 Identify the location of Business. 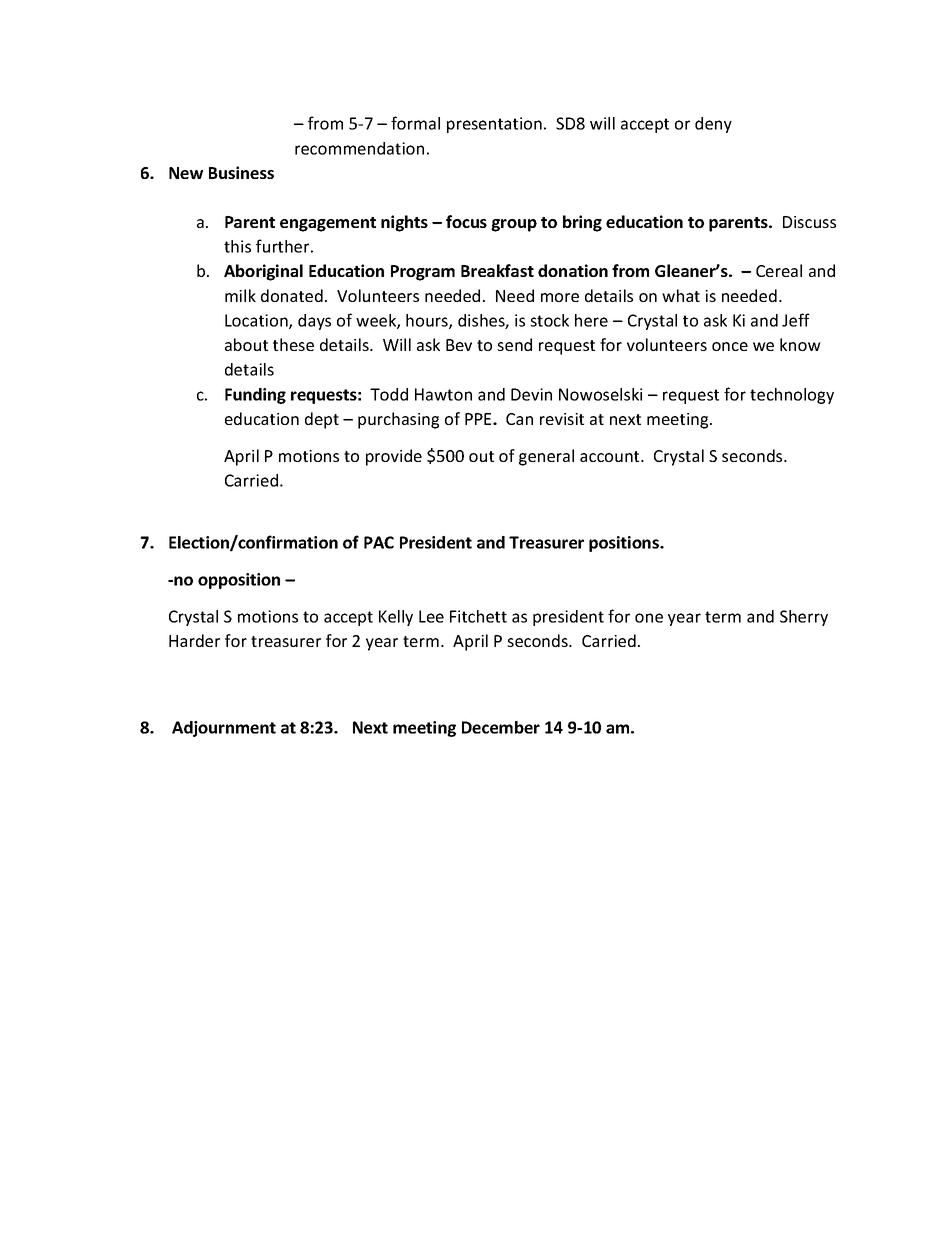
(241, 172).
